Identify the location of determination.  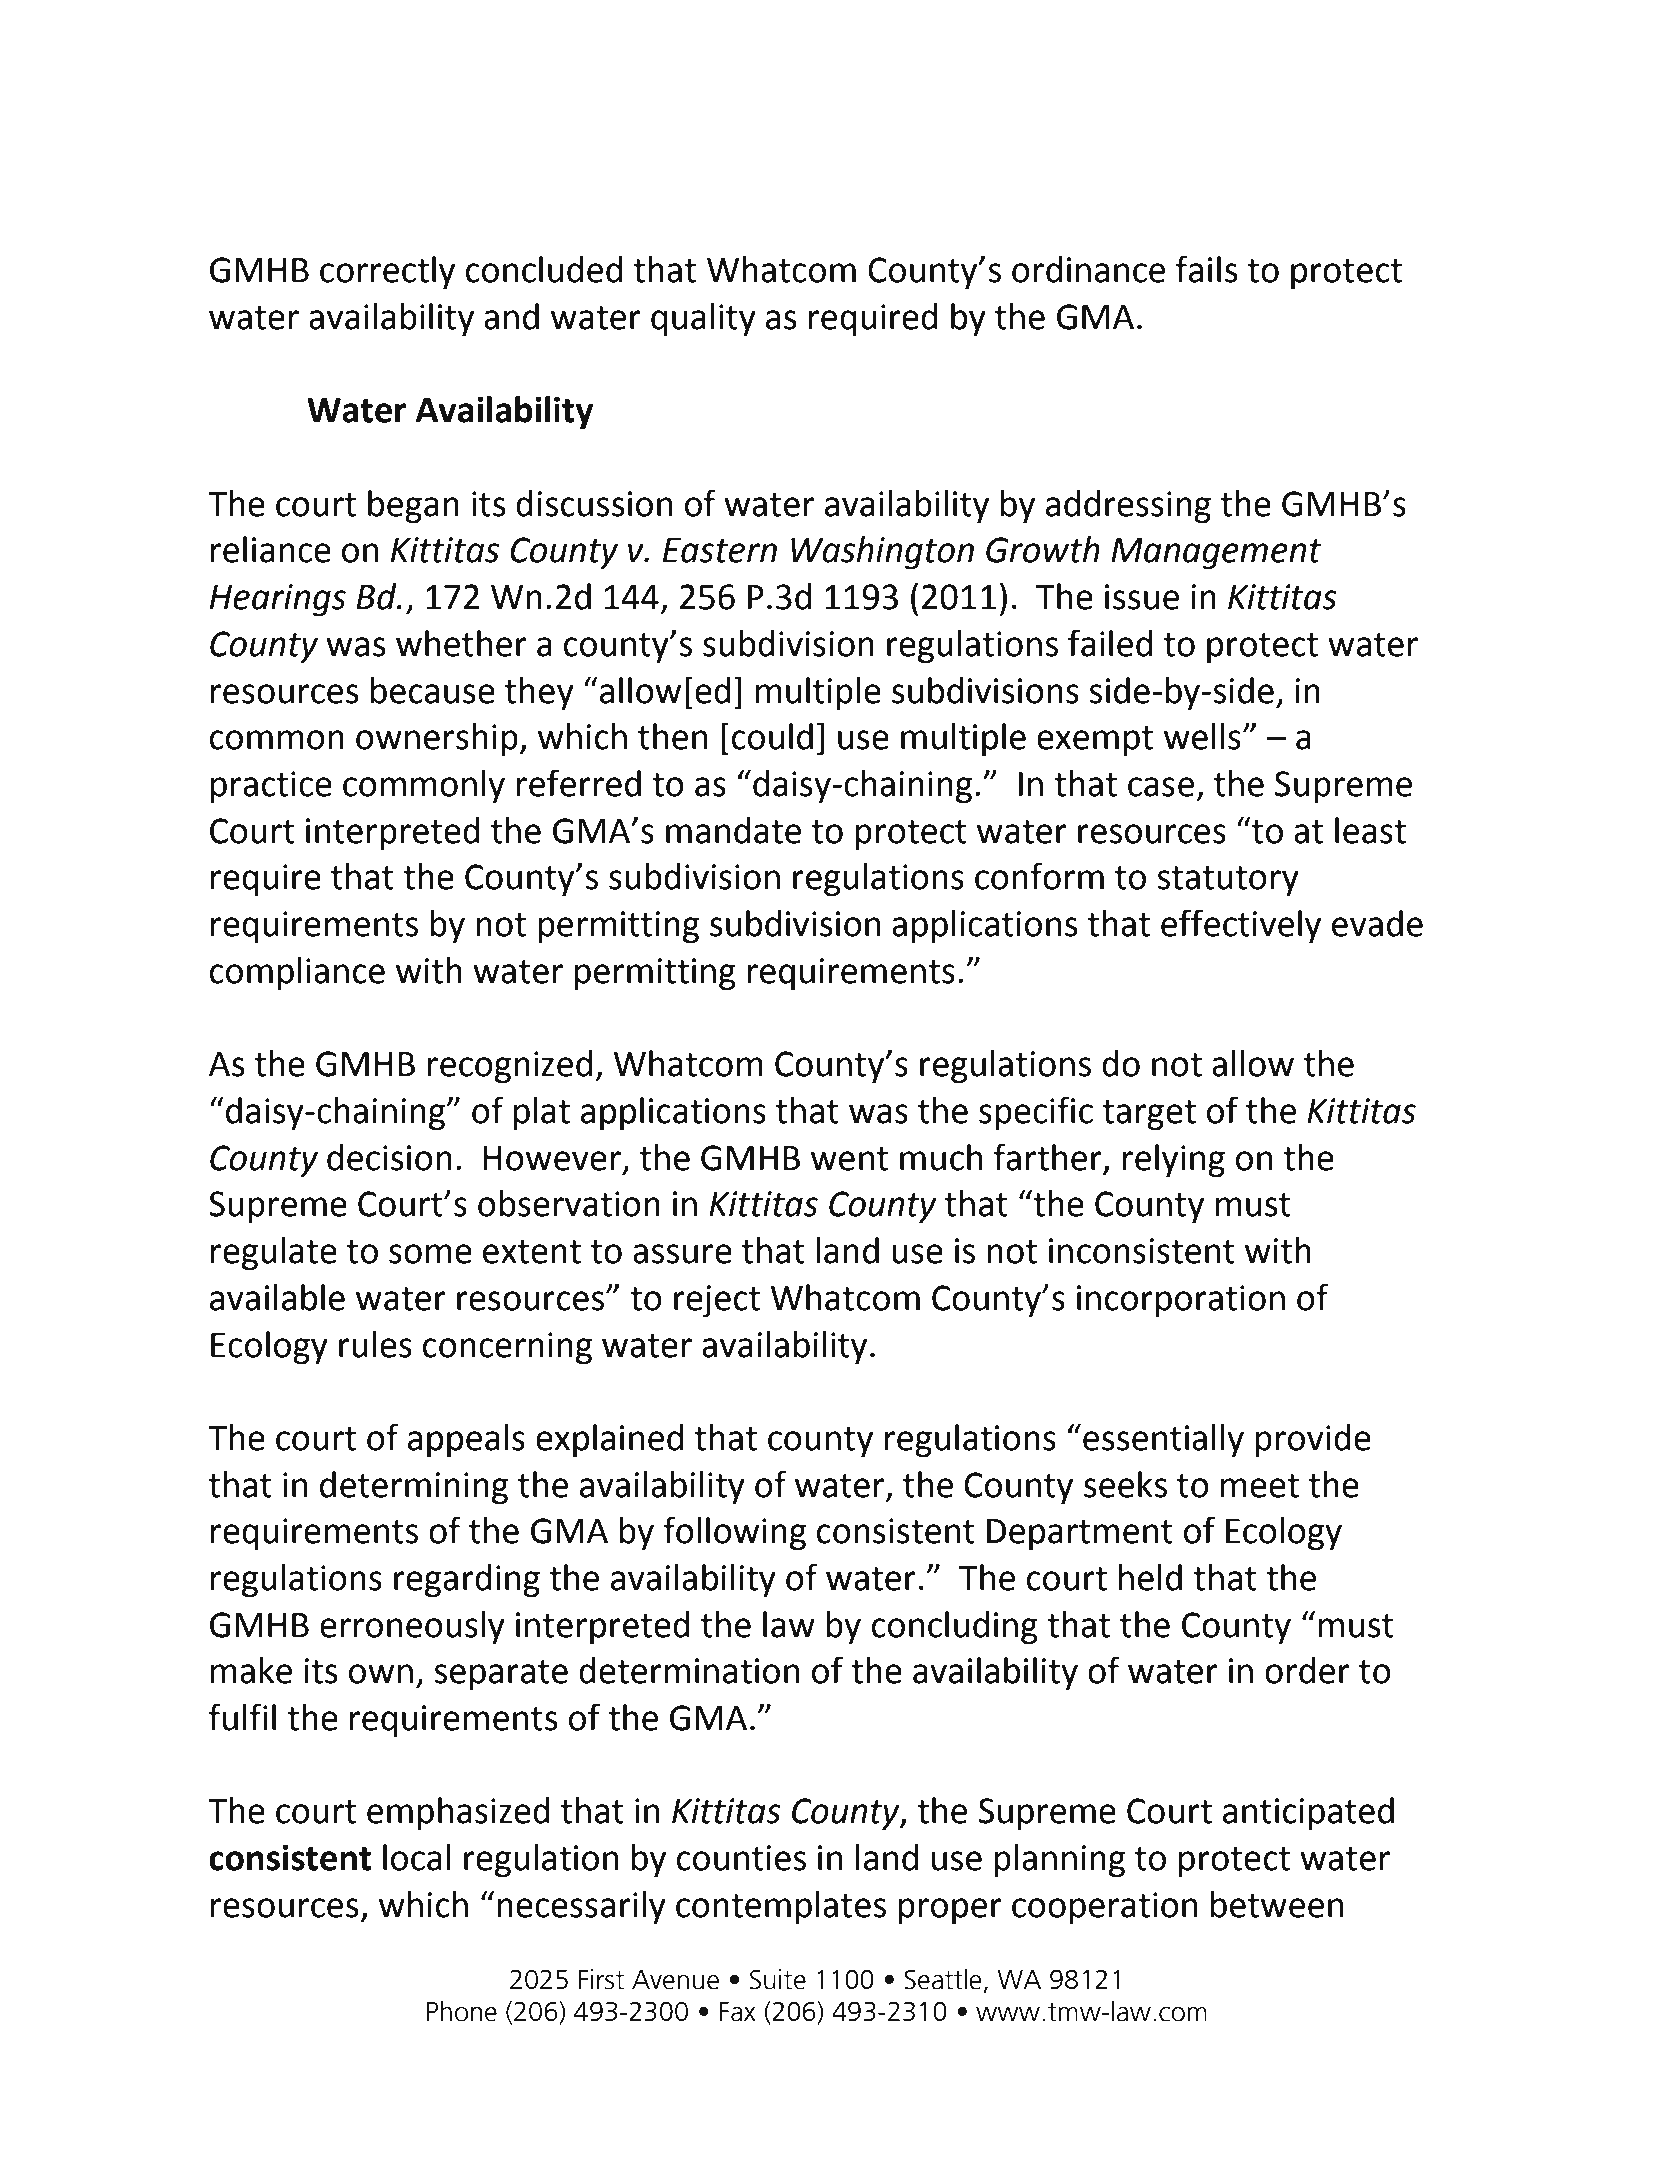
(689, 1670).
